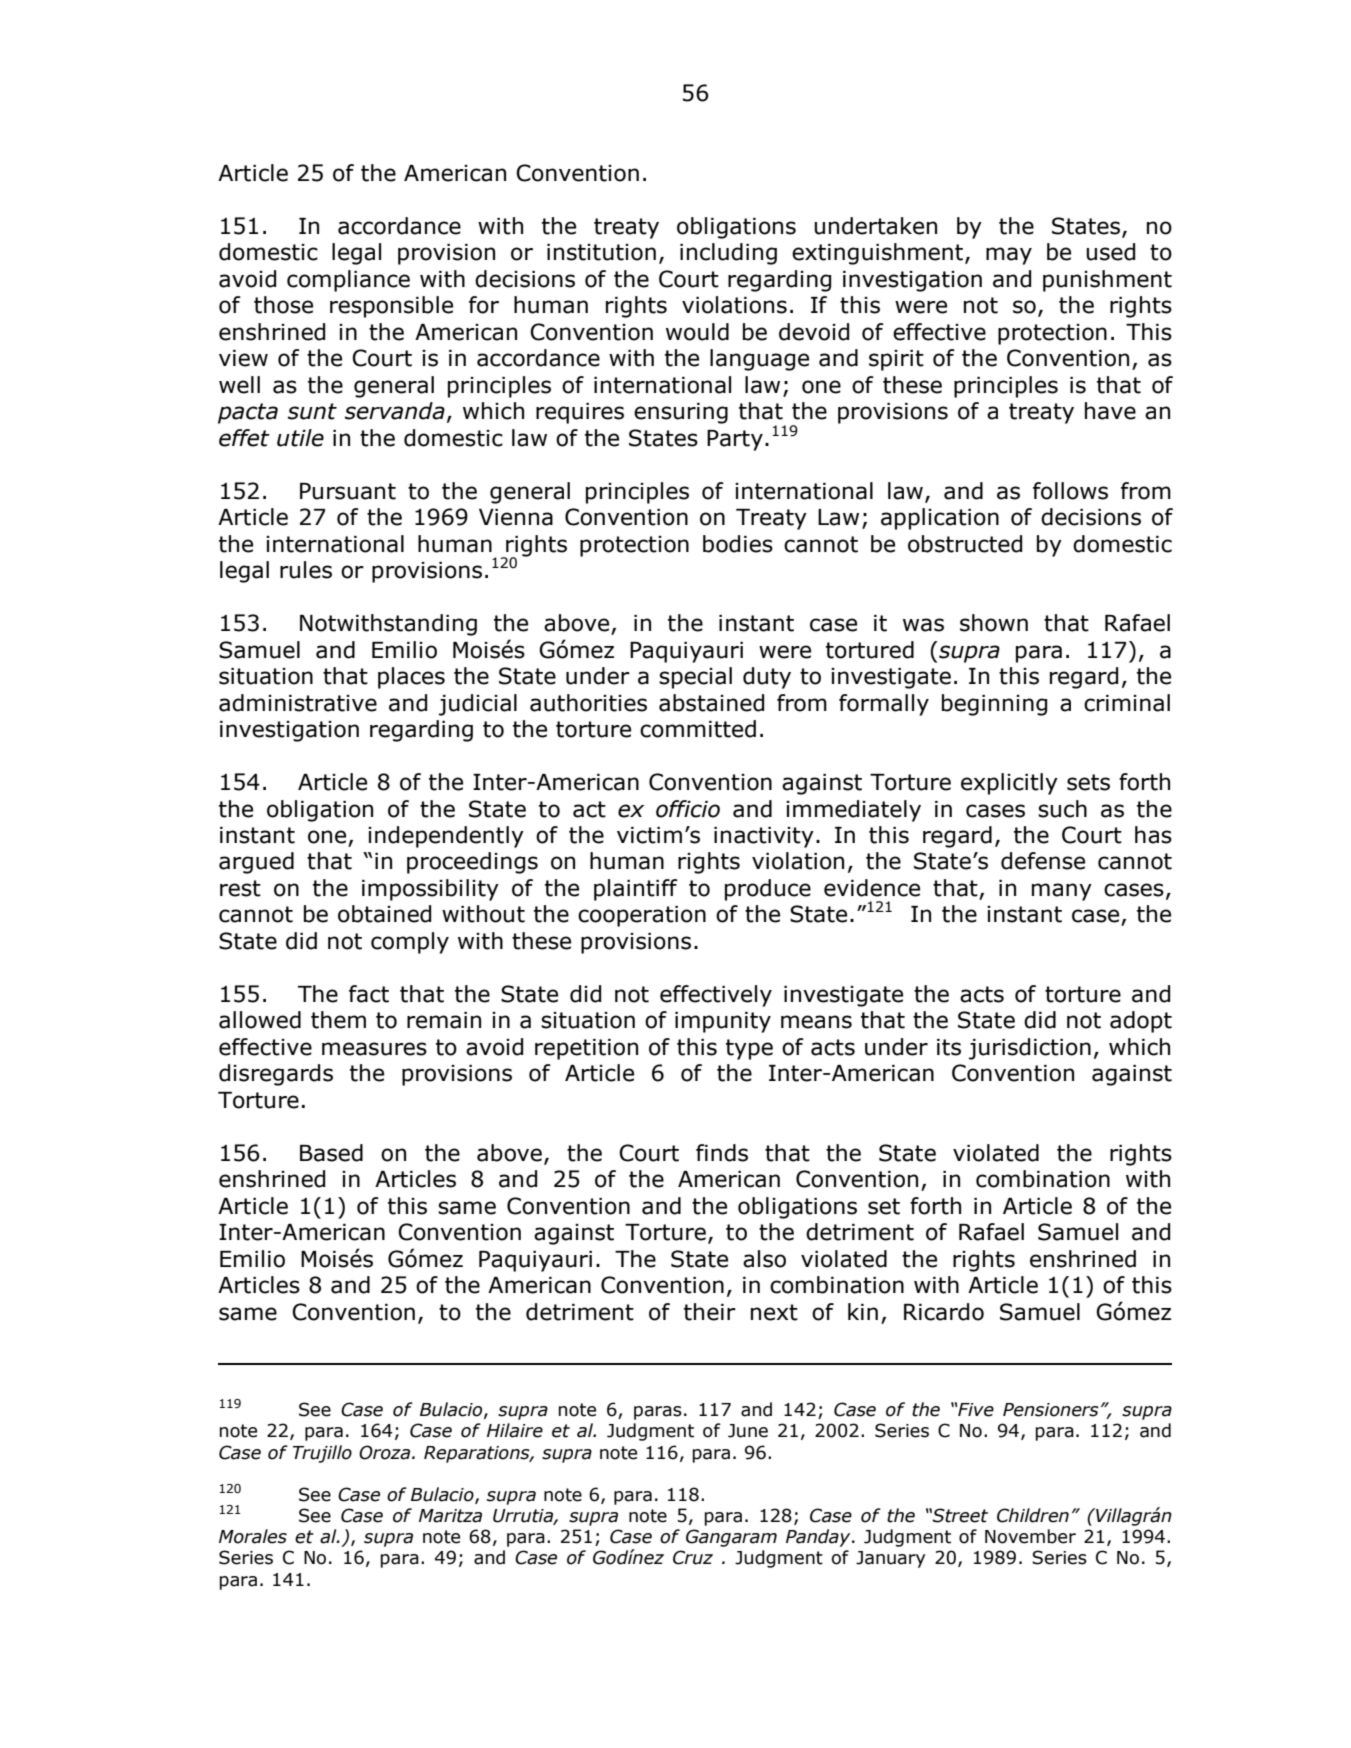 This screenshot has width=1351, height=1748. I want to click on jurisdiction, so click(1030, 1049).
